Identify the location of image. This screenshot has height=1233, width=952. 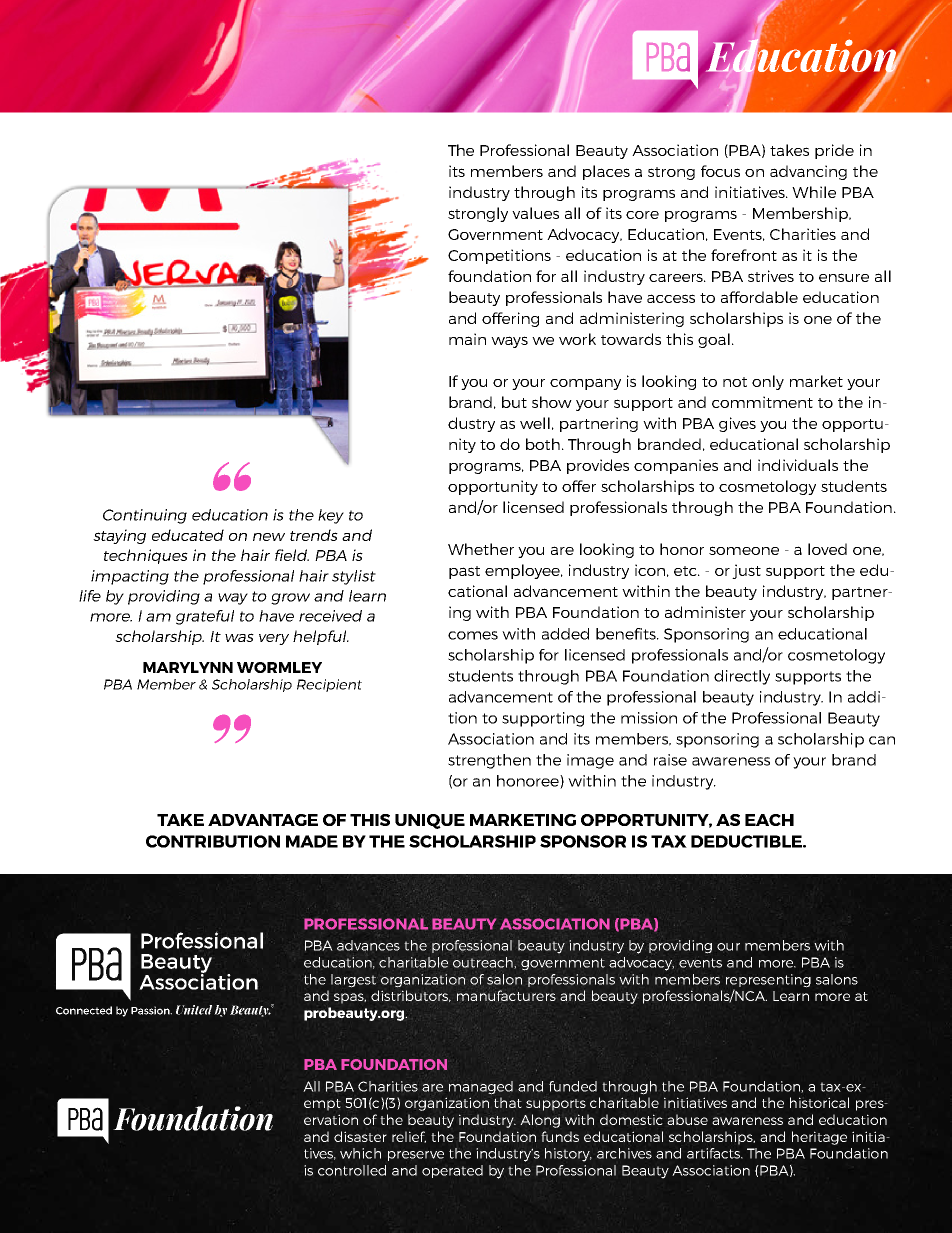
(590, 761).
